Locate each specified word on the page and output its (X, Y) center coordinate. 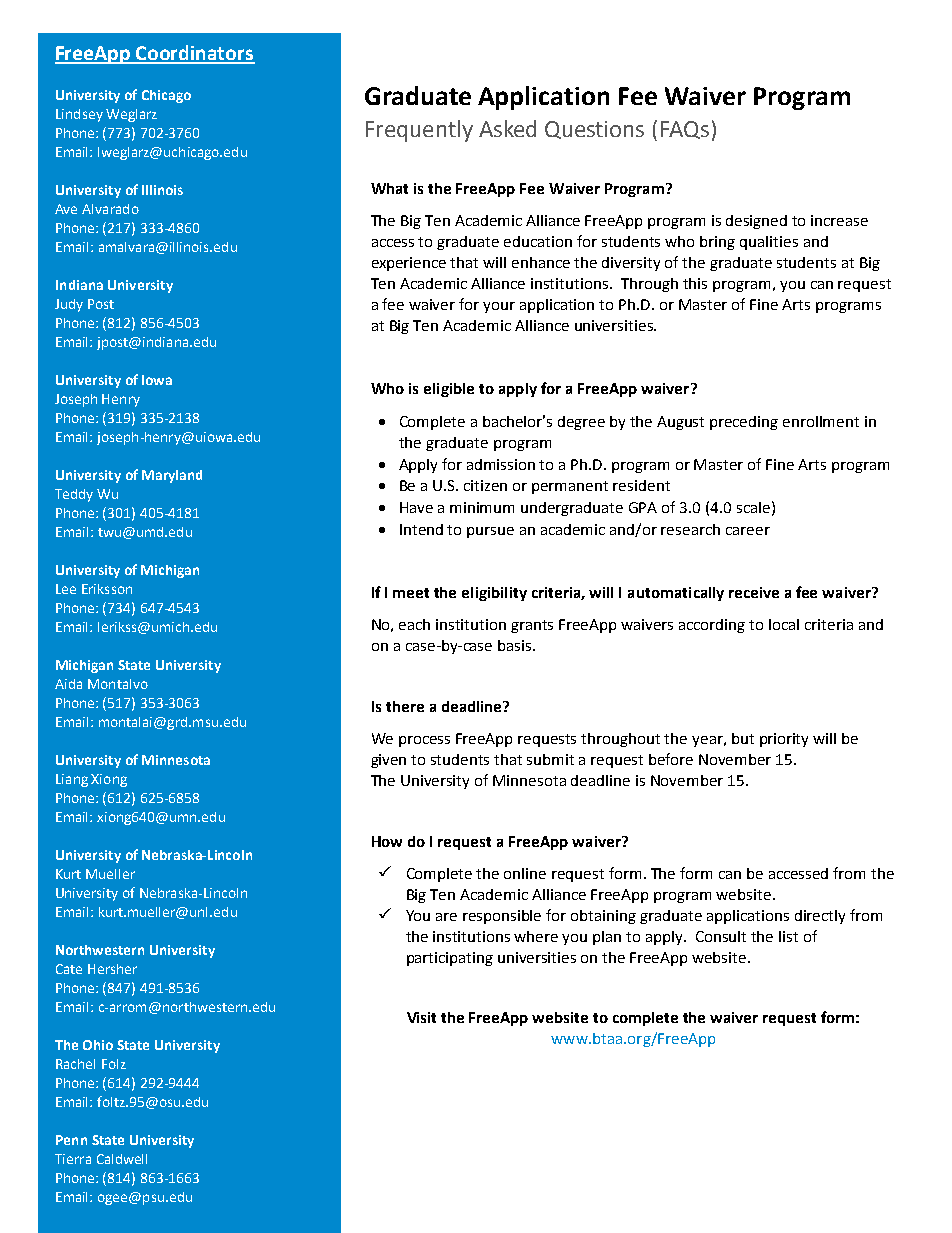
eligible (449, 390)
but (743, 738)
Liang (72, 780)
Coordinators (195, 54)
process (424, 741)
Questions (594, 130)
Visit (421, 1017)
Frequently (419, 131)
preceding (744, 423)
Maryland (172, 476)
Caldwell (122, 1159)
